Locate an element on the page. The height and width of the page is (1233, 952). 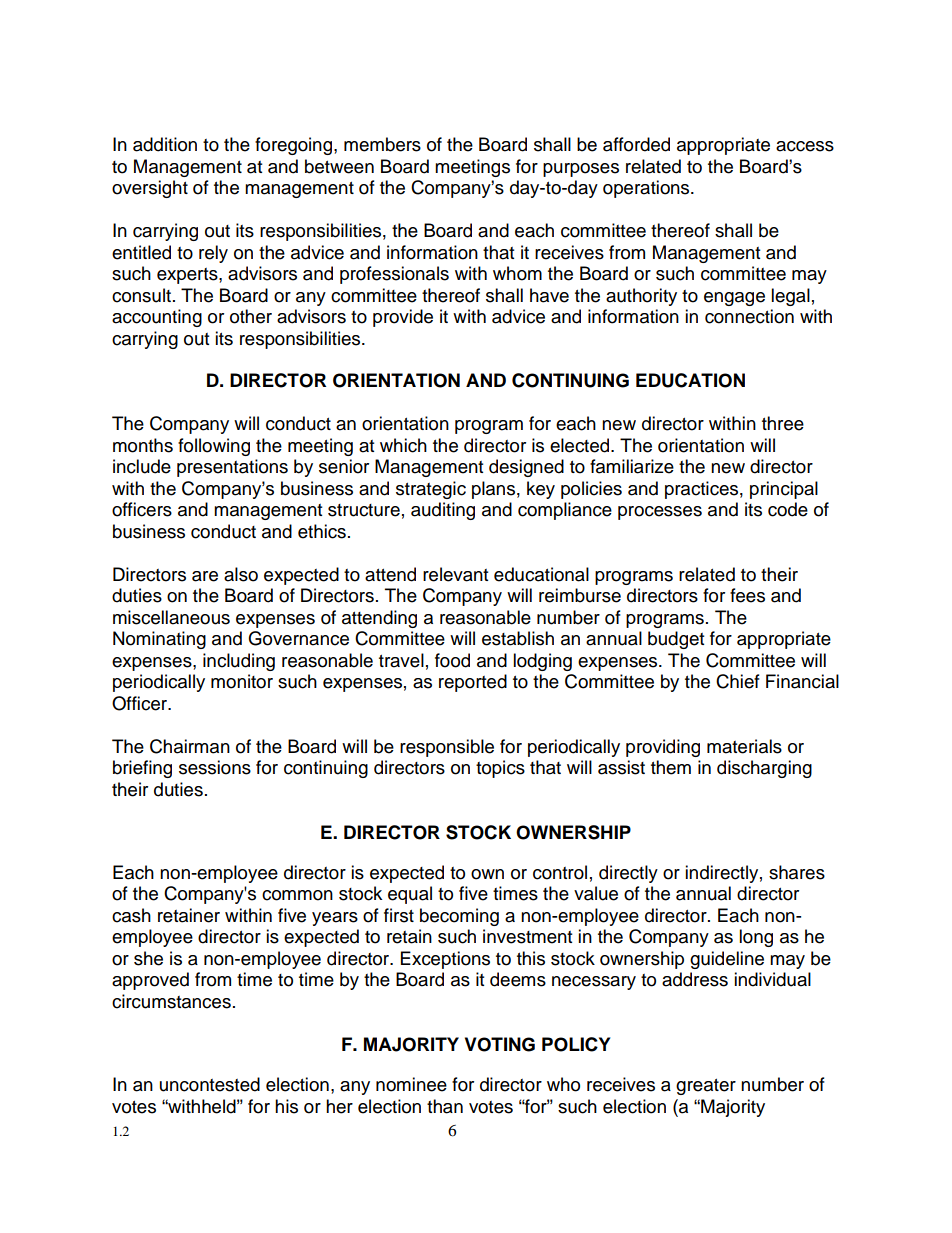
food is located at coordinates (452, 660).
